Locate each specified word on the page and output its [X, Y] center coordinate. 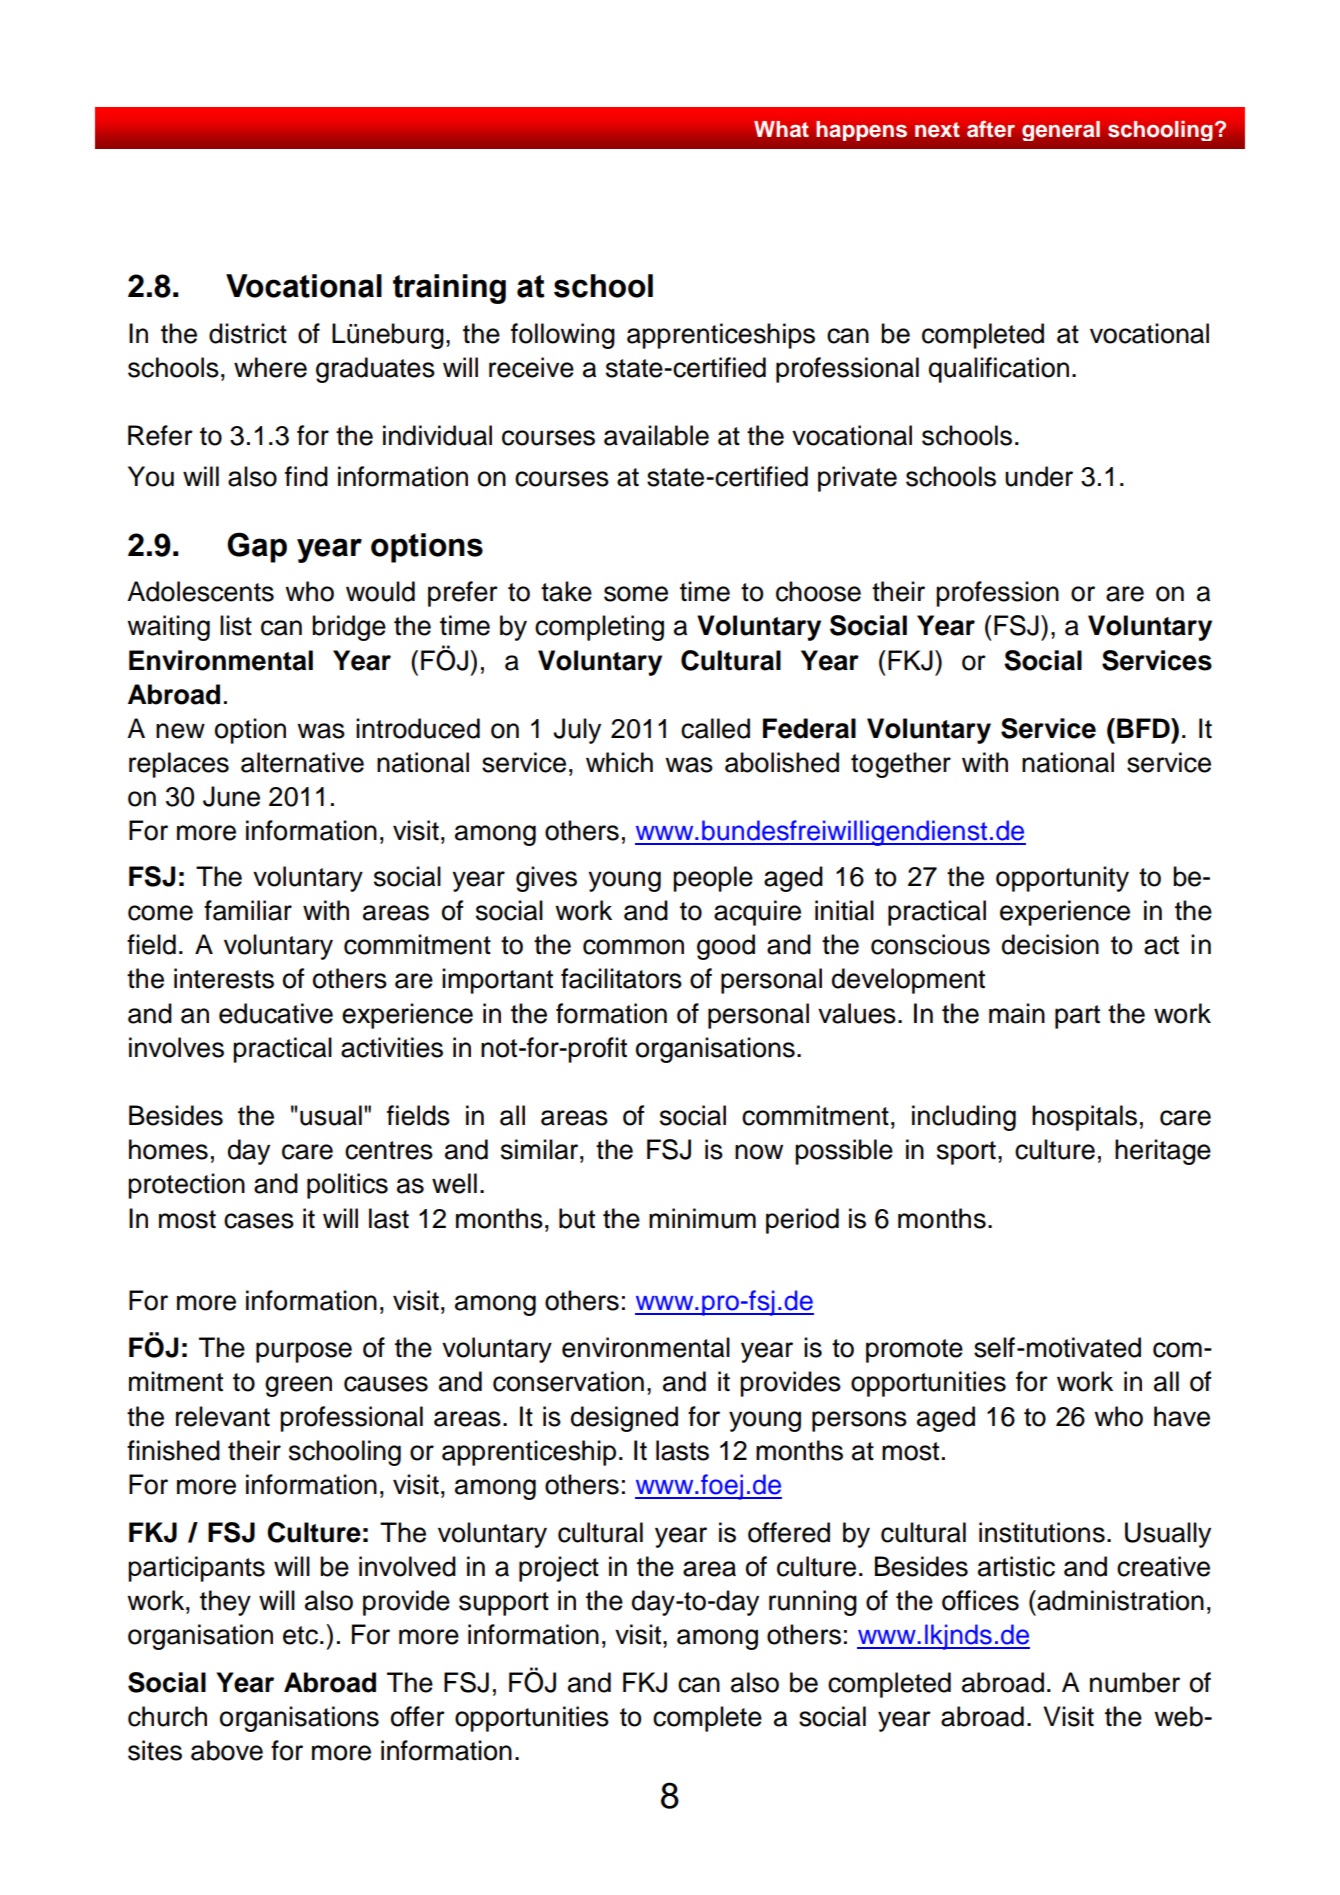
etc [300, 1635]
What [781, 129]
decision [1050, 944]
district [248, 333]
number [1135, 1682]
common [633, 947]
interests [224, 978]
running [813, 1603]
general [1061, 131]
